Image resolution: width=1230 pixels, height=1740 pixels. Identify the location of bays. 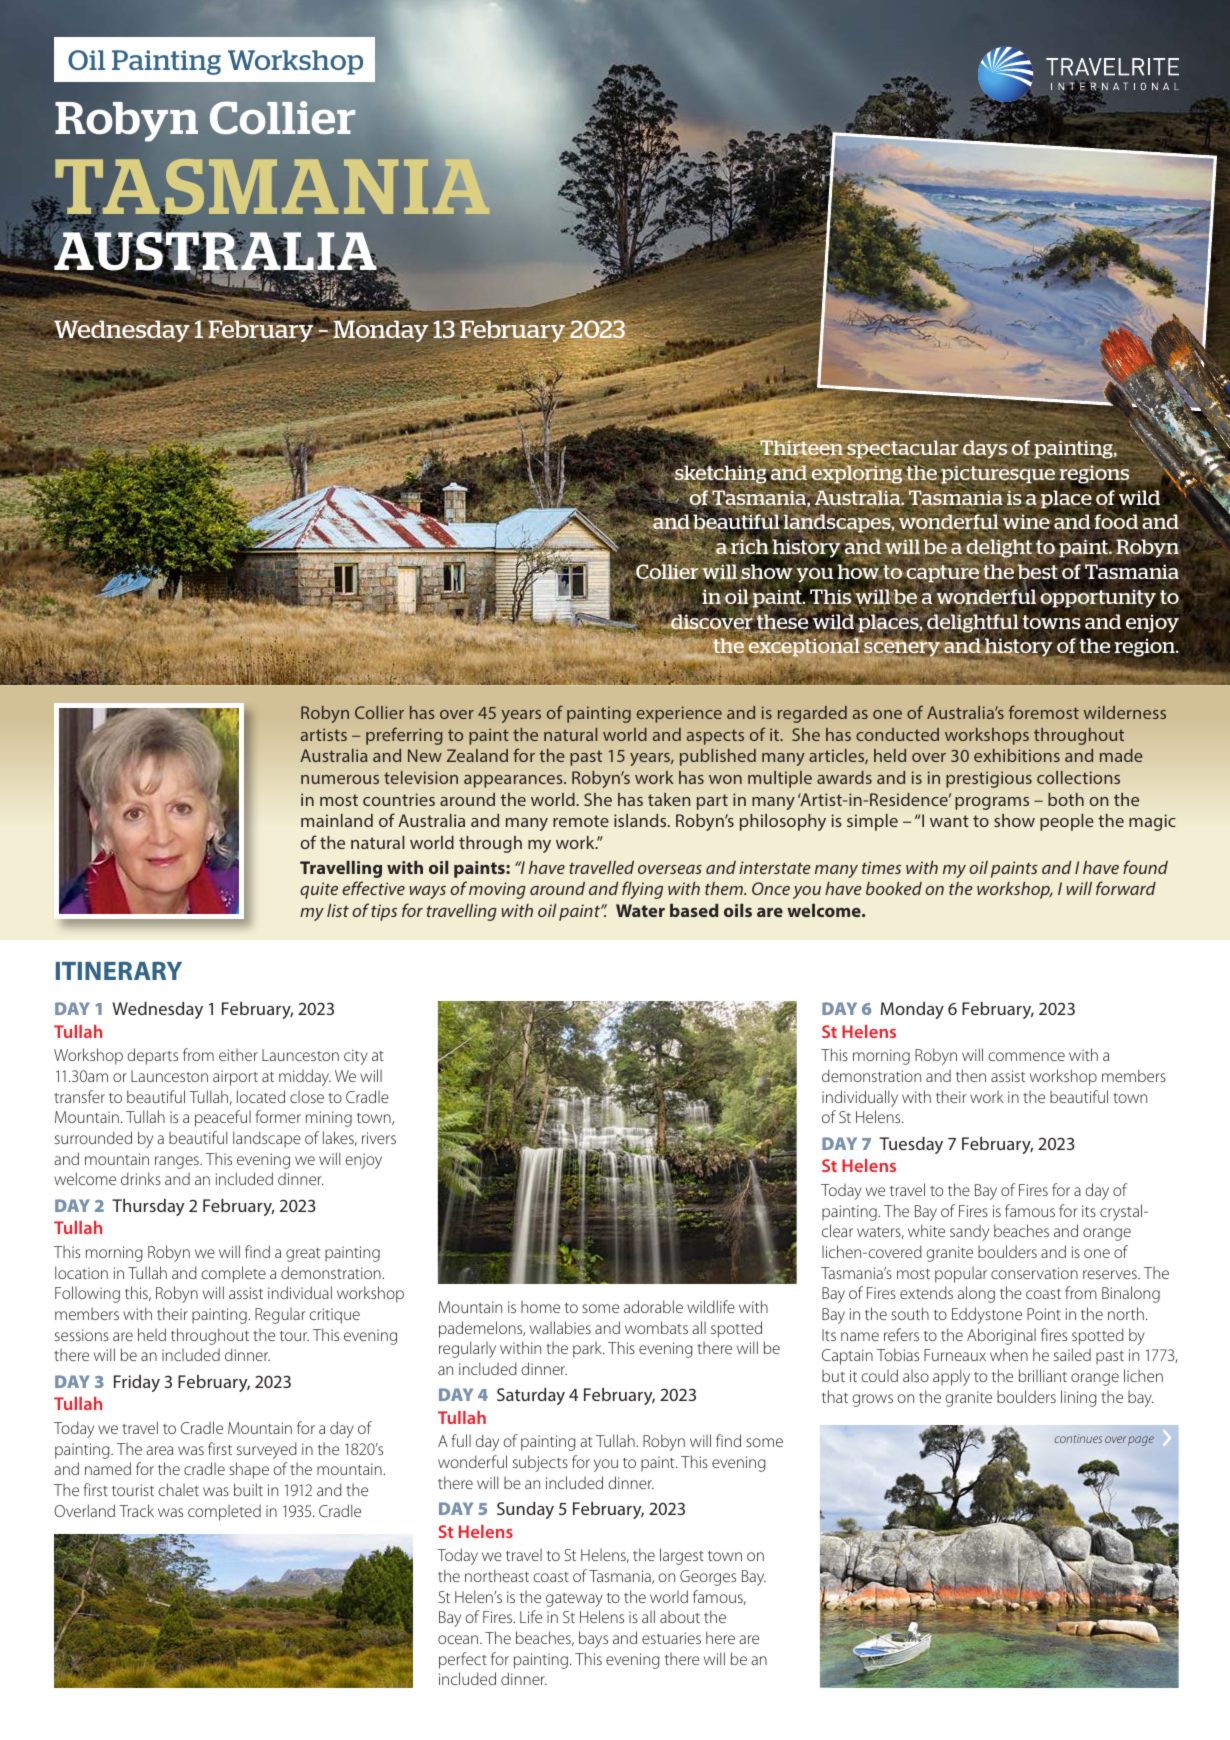
(593, 1639).
